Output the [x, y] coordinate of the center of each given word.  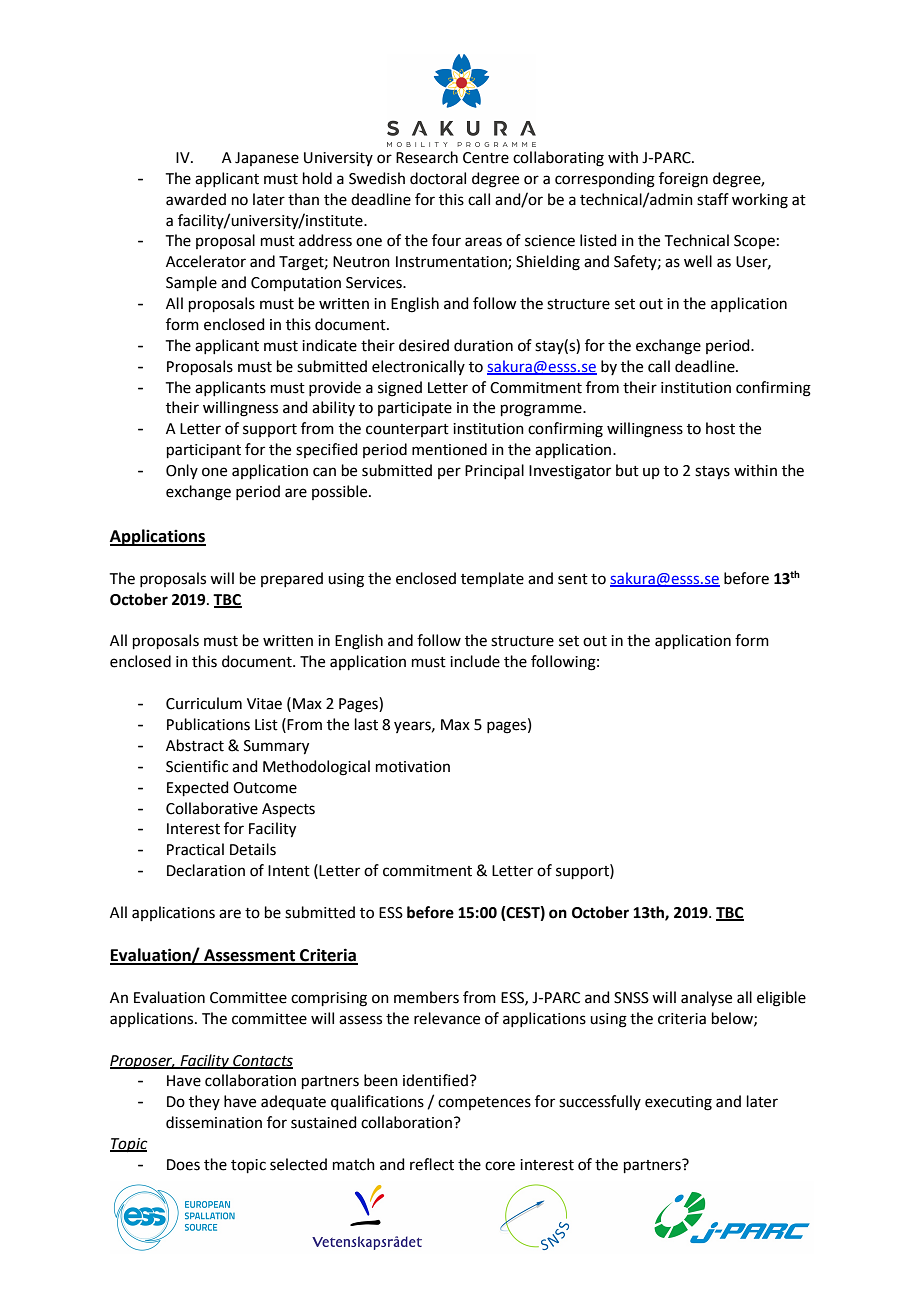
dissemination [214, 1122]
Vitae [264, 704]
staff [713, 199]
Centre [486, 158]
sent [573, 579]
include [475, 661]
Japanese [267, 159]
